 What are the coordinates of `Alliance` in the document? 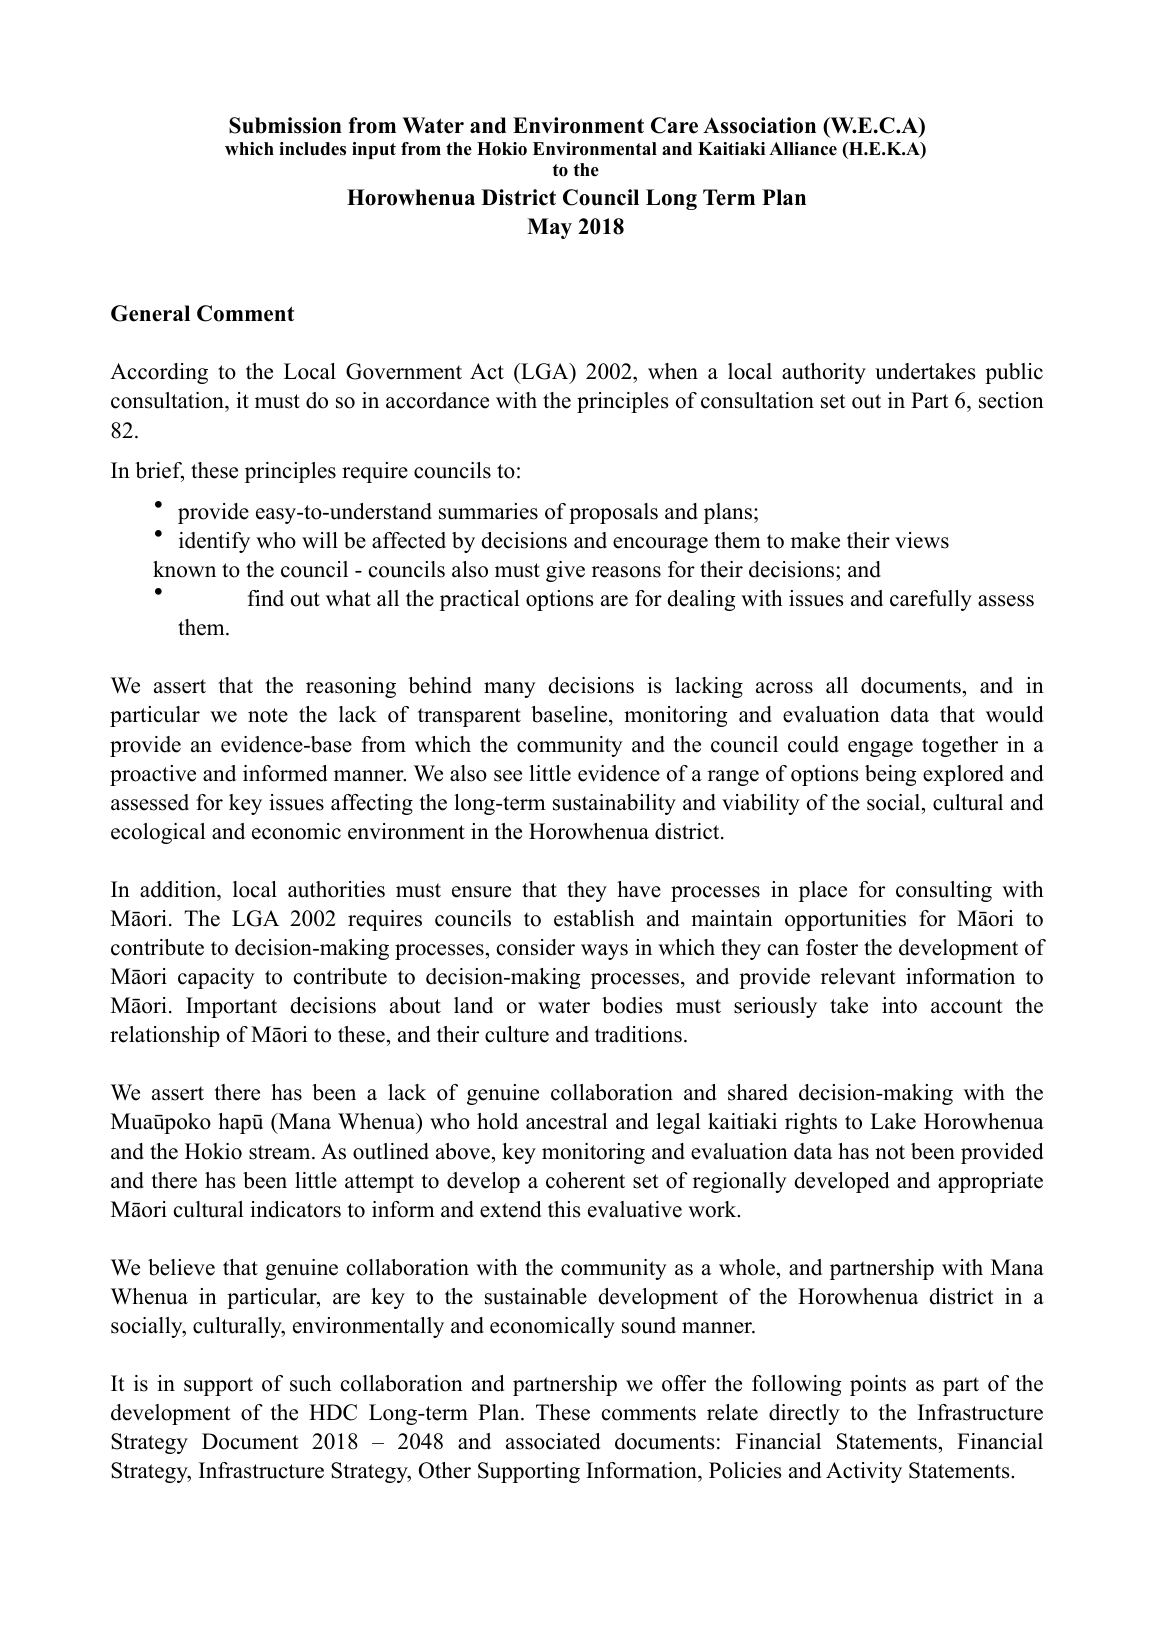 It's located at (803, 149).
